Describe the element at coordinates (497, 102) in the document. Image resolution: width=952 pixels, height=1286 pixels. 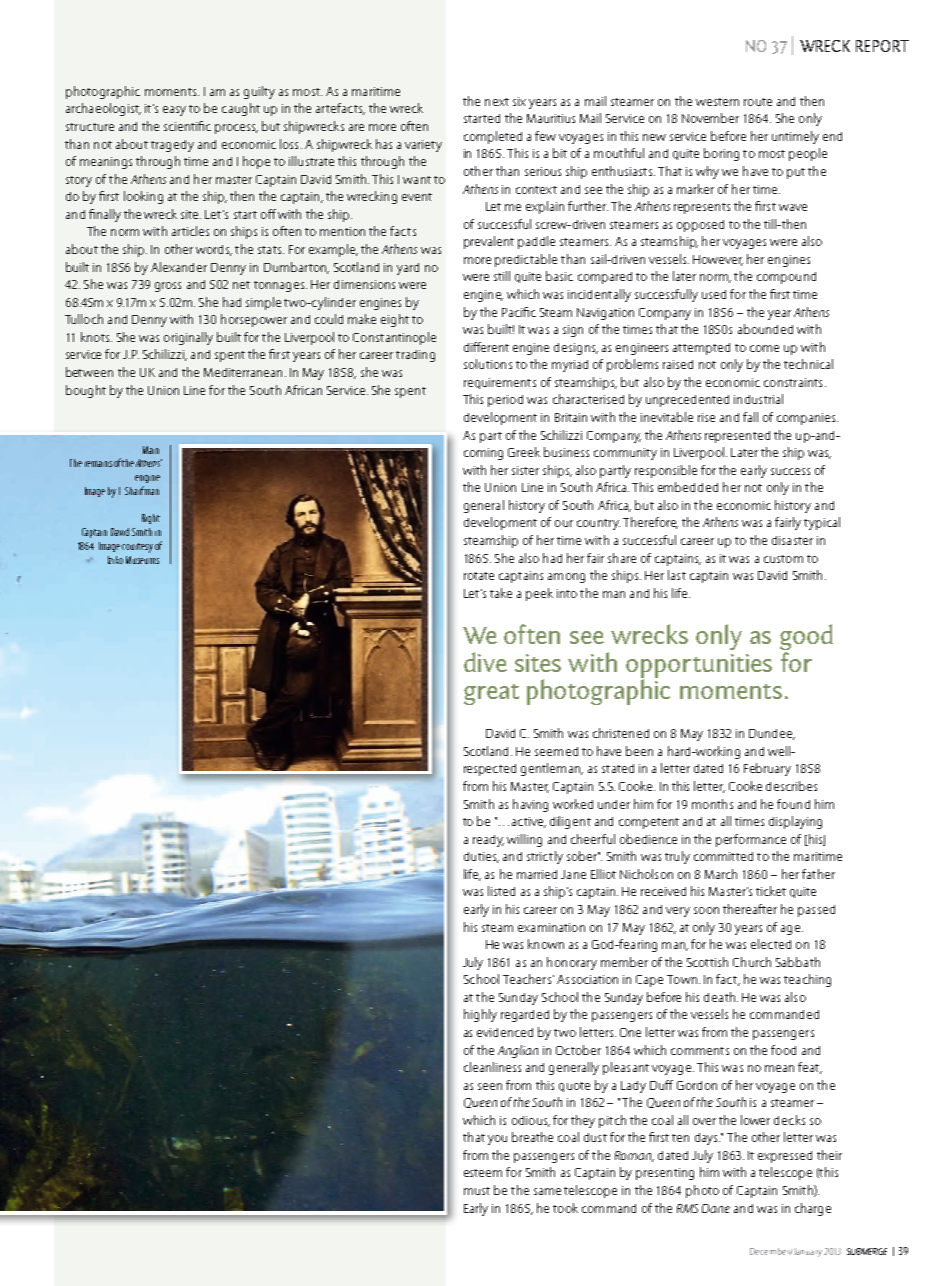
I see `next` at that location.
